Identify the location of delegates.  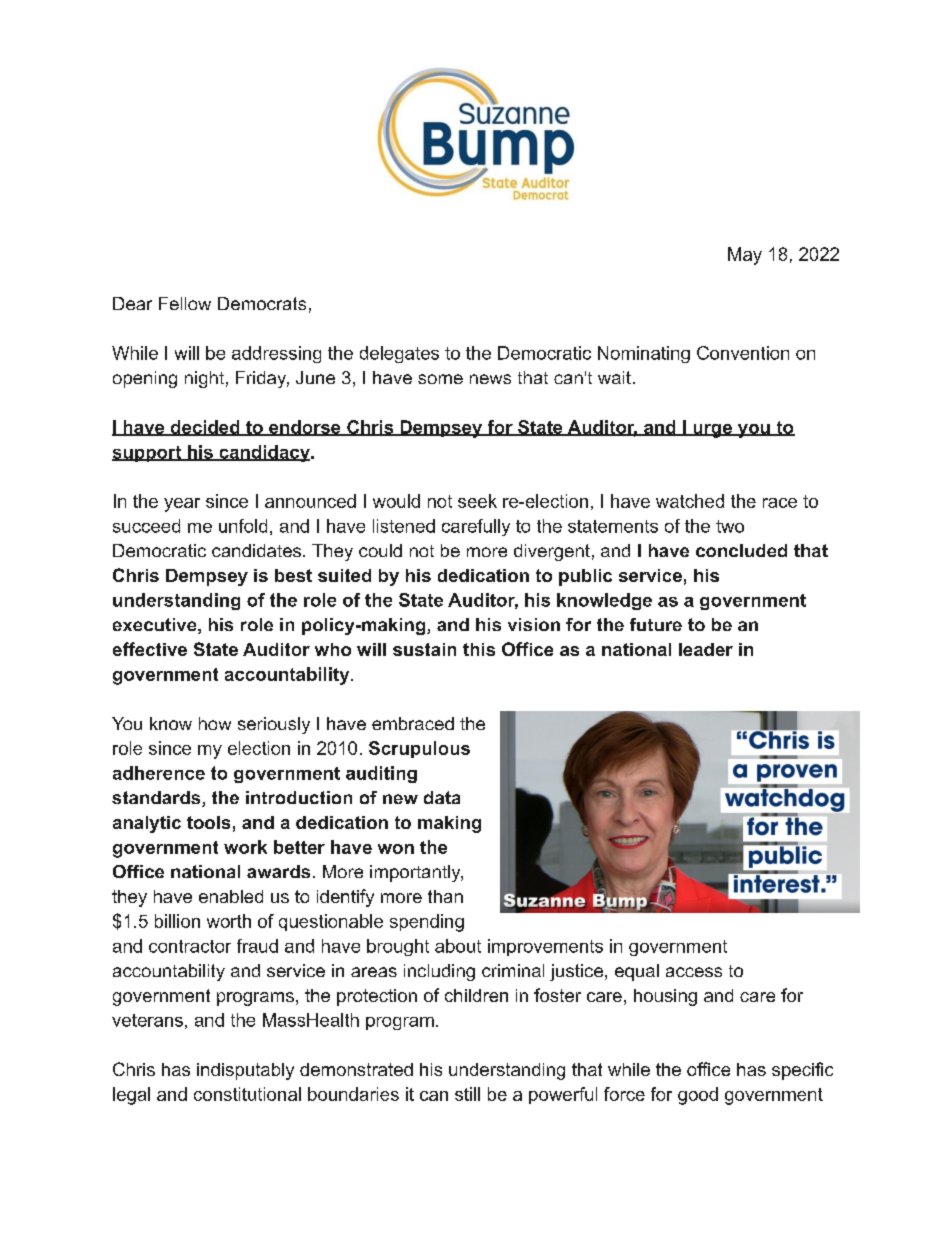
(399, 354).
